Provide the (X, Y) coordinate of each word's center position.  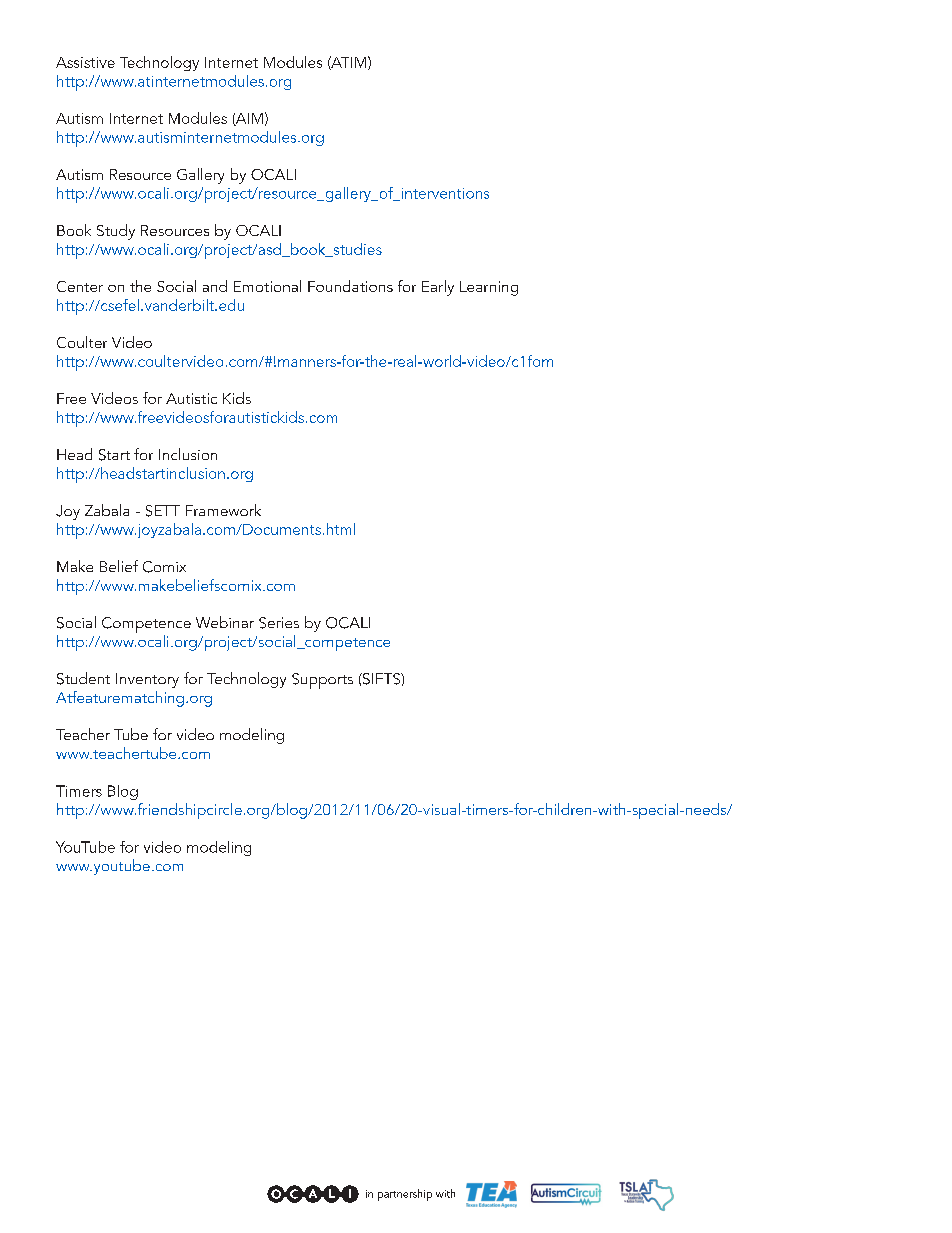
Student (83, 678)
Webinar (225, 622)
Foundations (350, 286)
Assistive (85, 62)
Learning (489, 288)
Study (116, 232)
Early (438, 288)
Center (80, 286)
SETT (163, 511)
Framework (223, 510)
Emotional (267, 286)
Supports (322, 681)
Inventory (147, 680)
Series (279, 623)
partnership (405, 1195)
